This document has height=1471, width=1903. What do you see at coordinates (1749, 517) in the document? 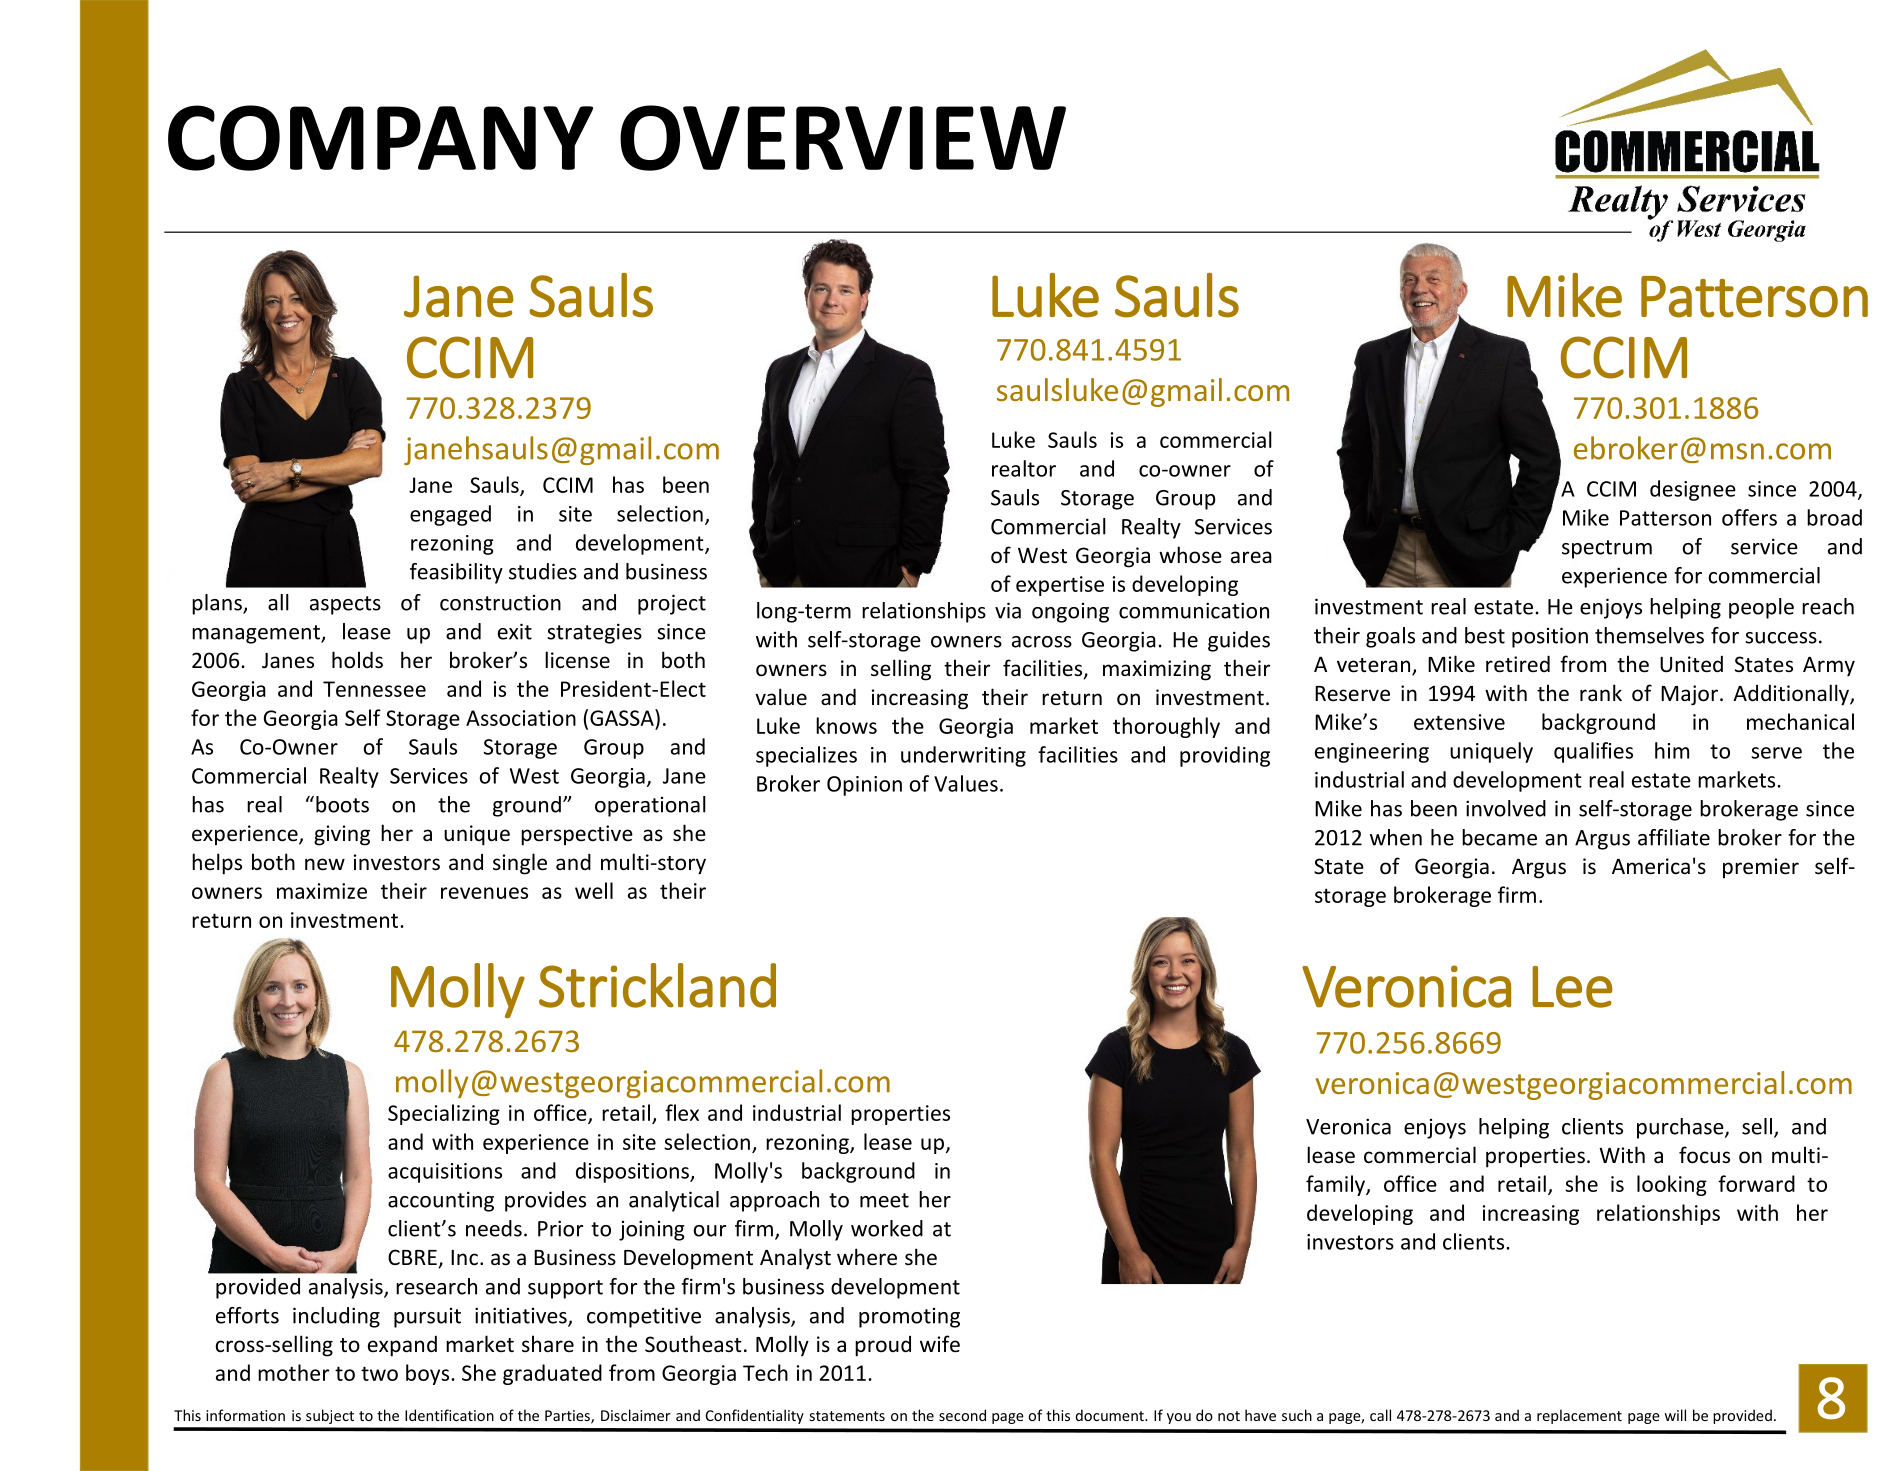
I see `offers` at bounding box center [1749, 517].
